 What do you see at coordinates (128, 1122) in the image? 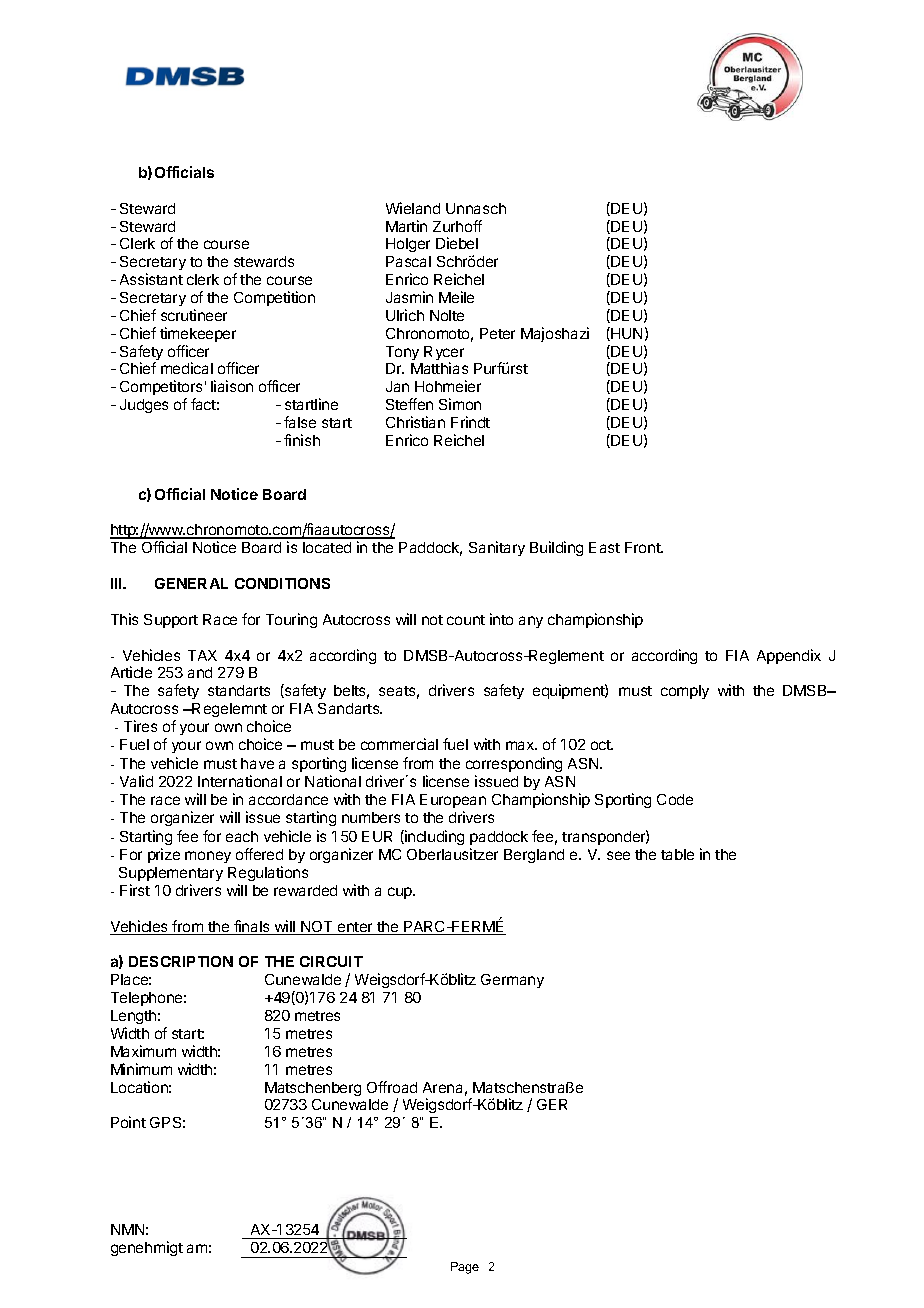
I see `Point` at bounding box center [128, 1122].
